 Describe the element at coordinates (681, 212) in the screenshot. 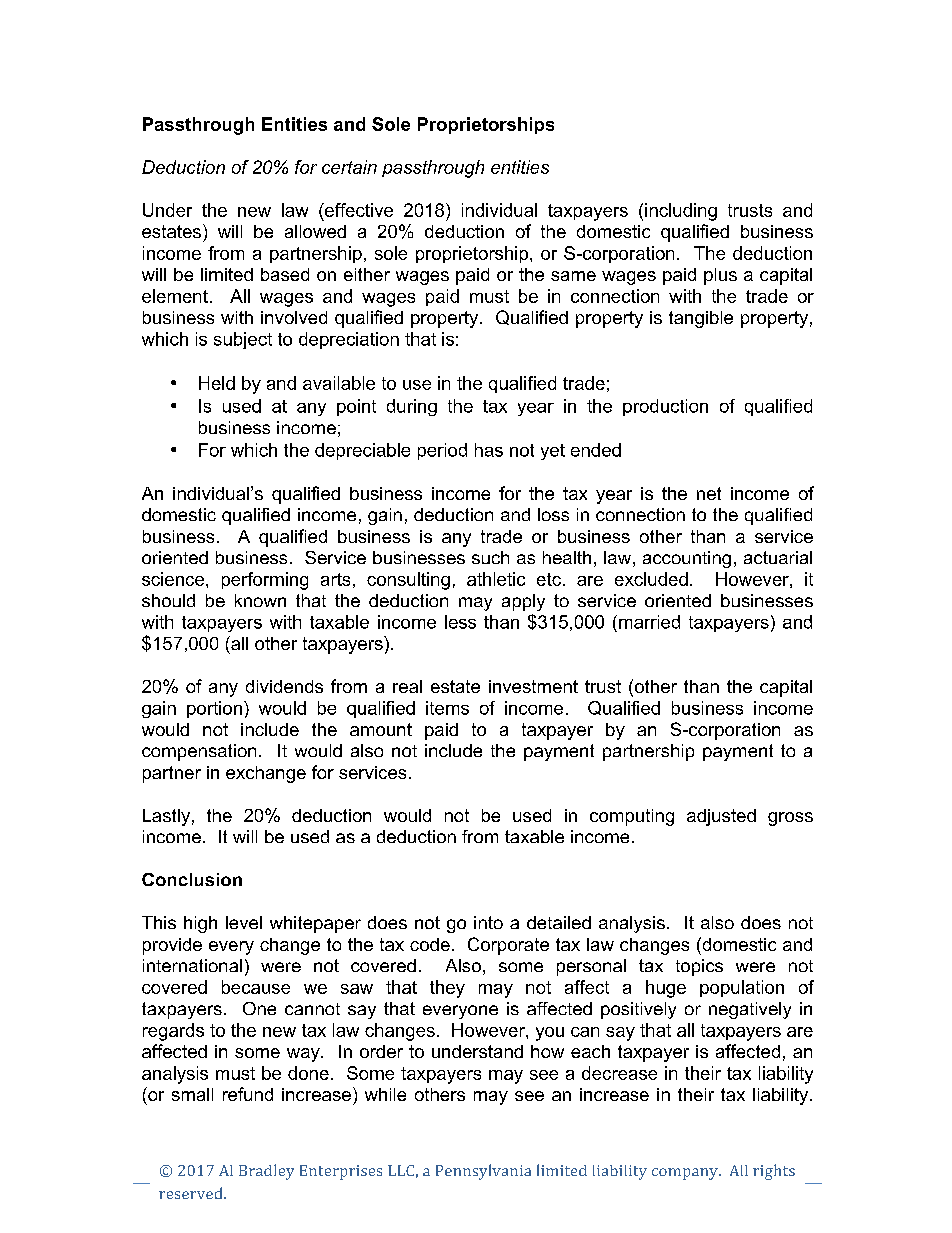

I see `including` at that location.
